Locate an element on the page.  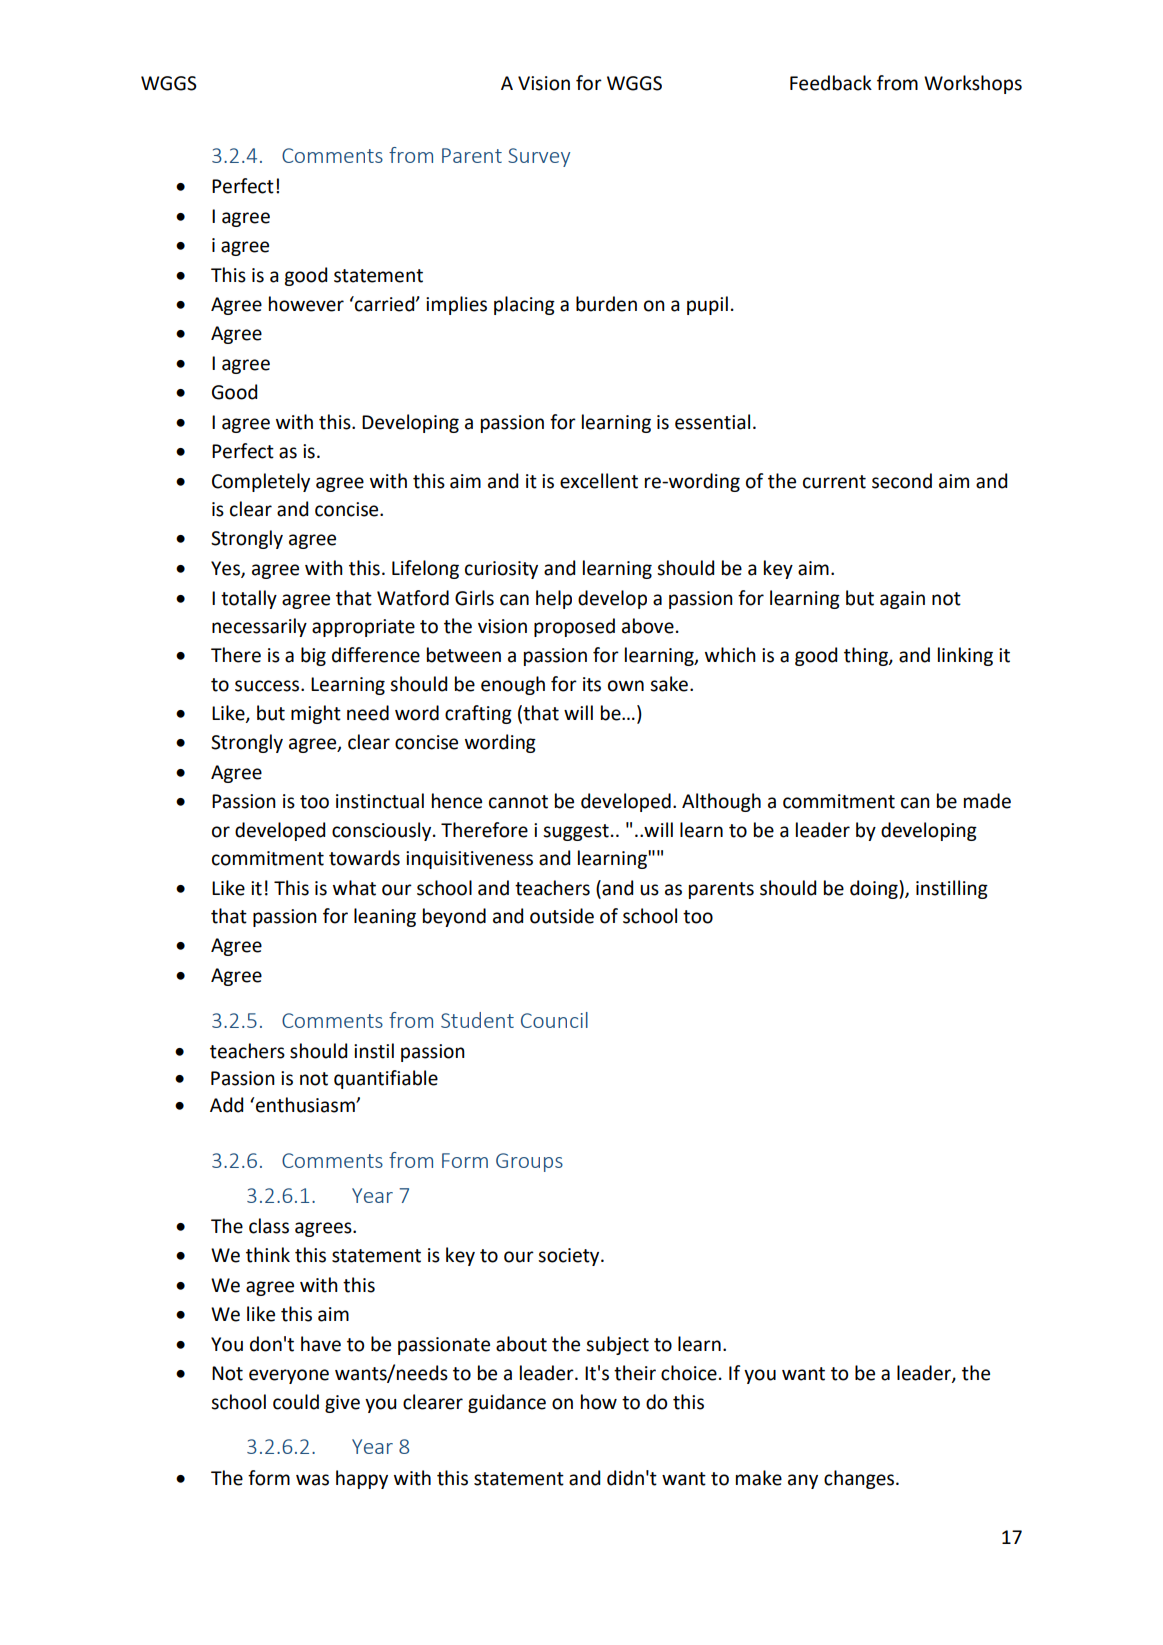
was is located at coordinates (312, 1480).
